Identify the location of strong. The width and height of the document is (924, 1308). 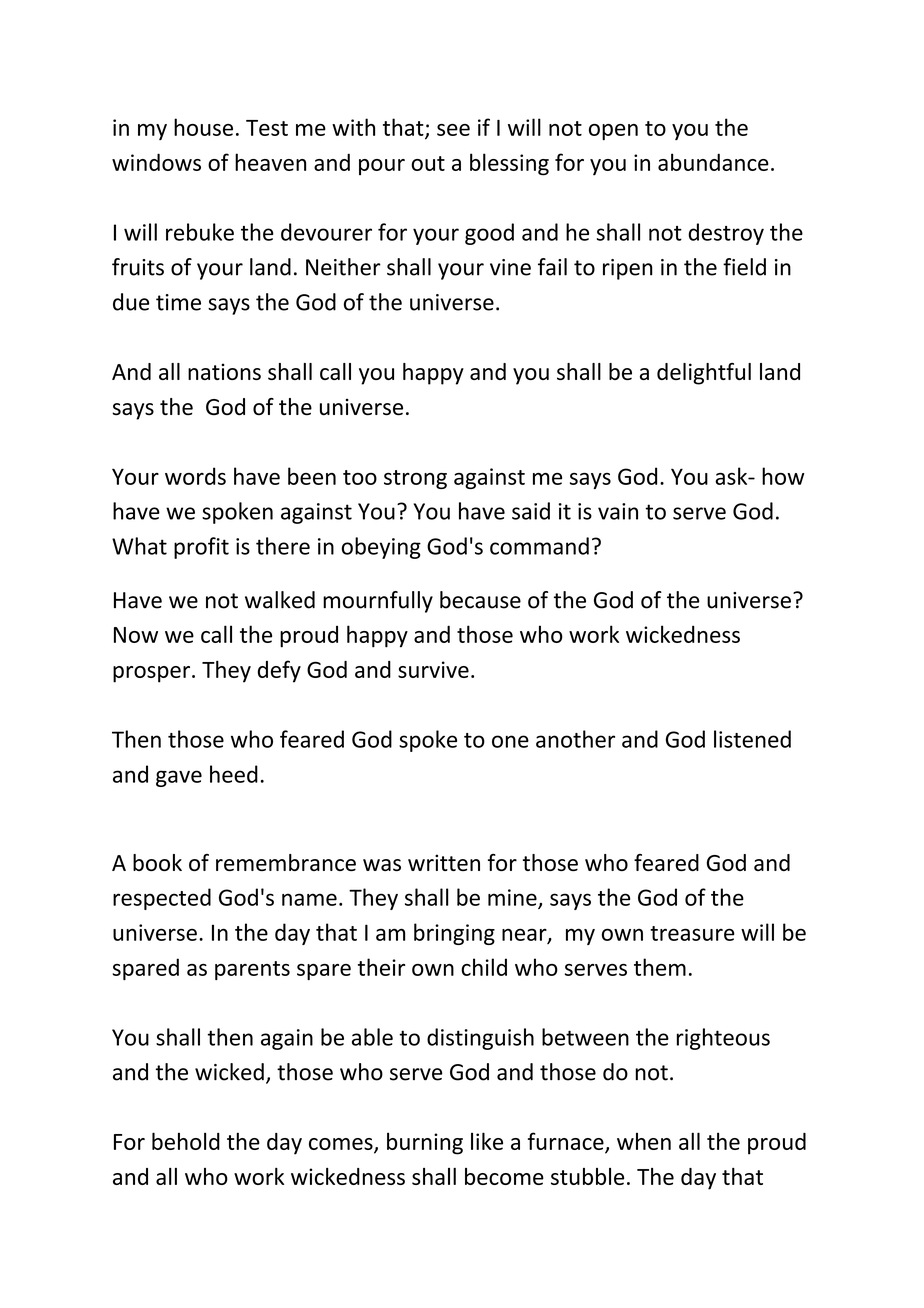
(415, 479).
